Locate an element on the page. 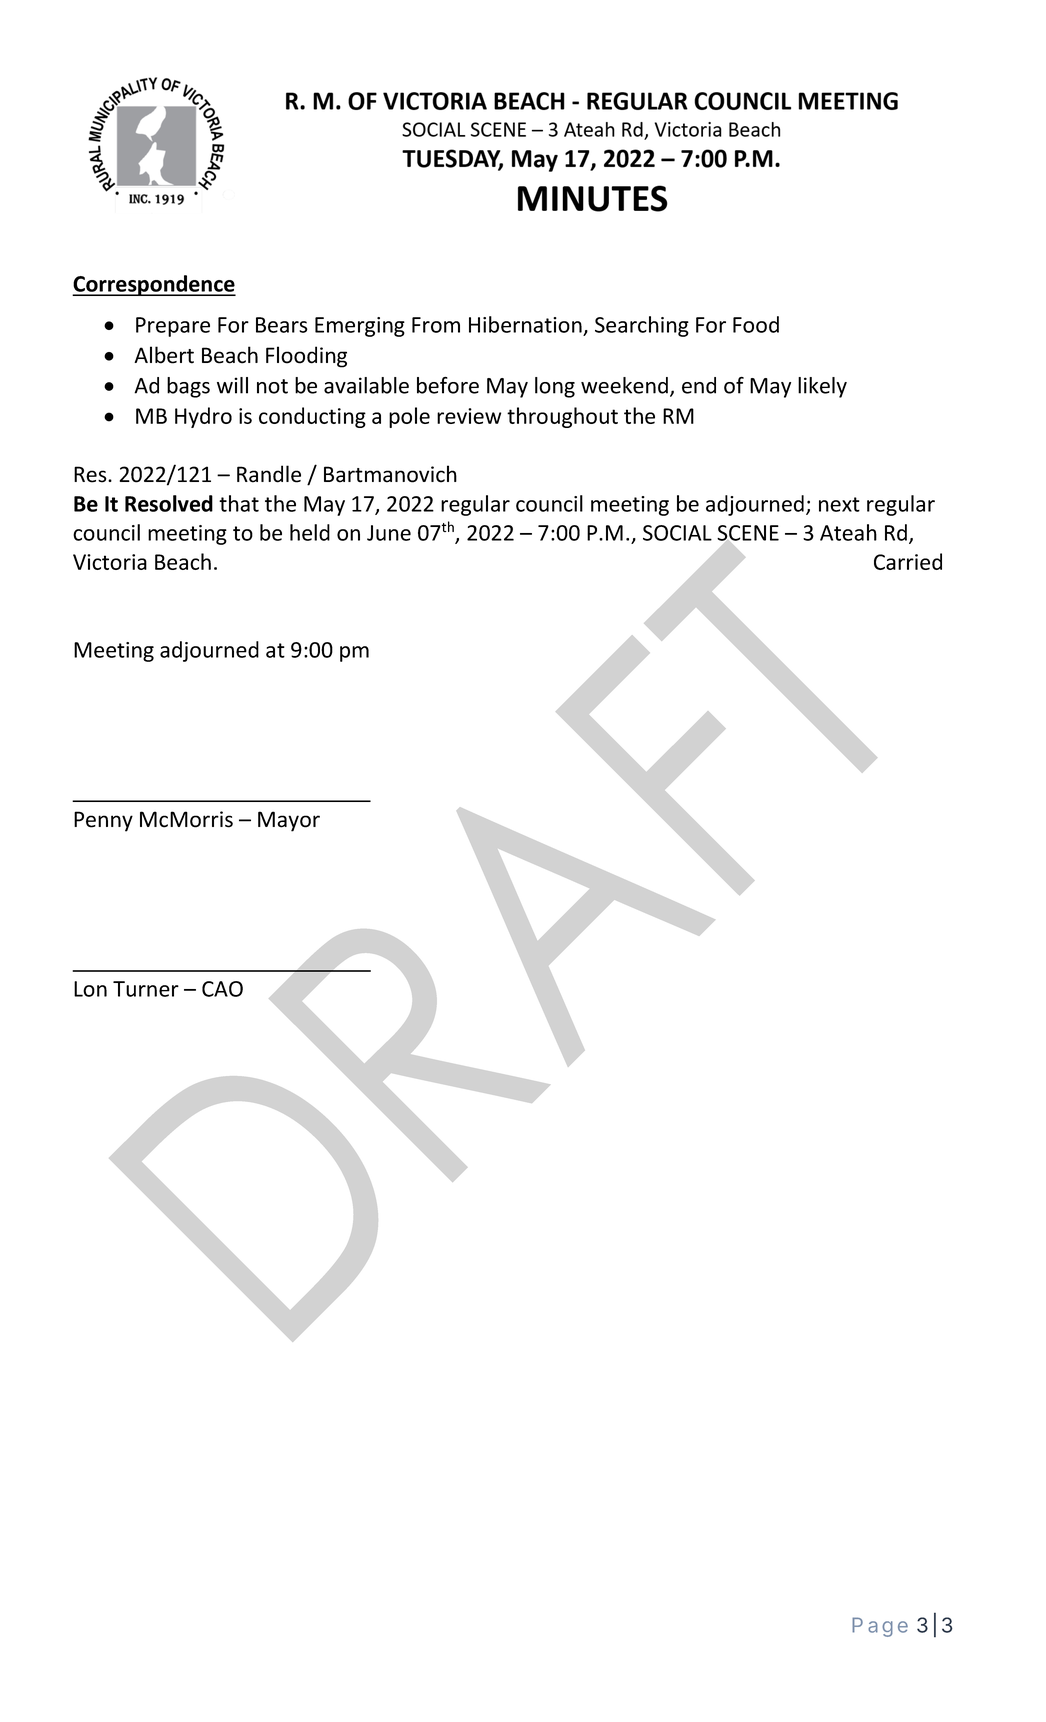  Hibernation is located at coordinates (525, 324).
